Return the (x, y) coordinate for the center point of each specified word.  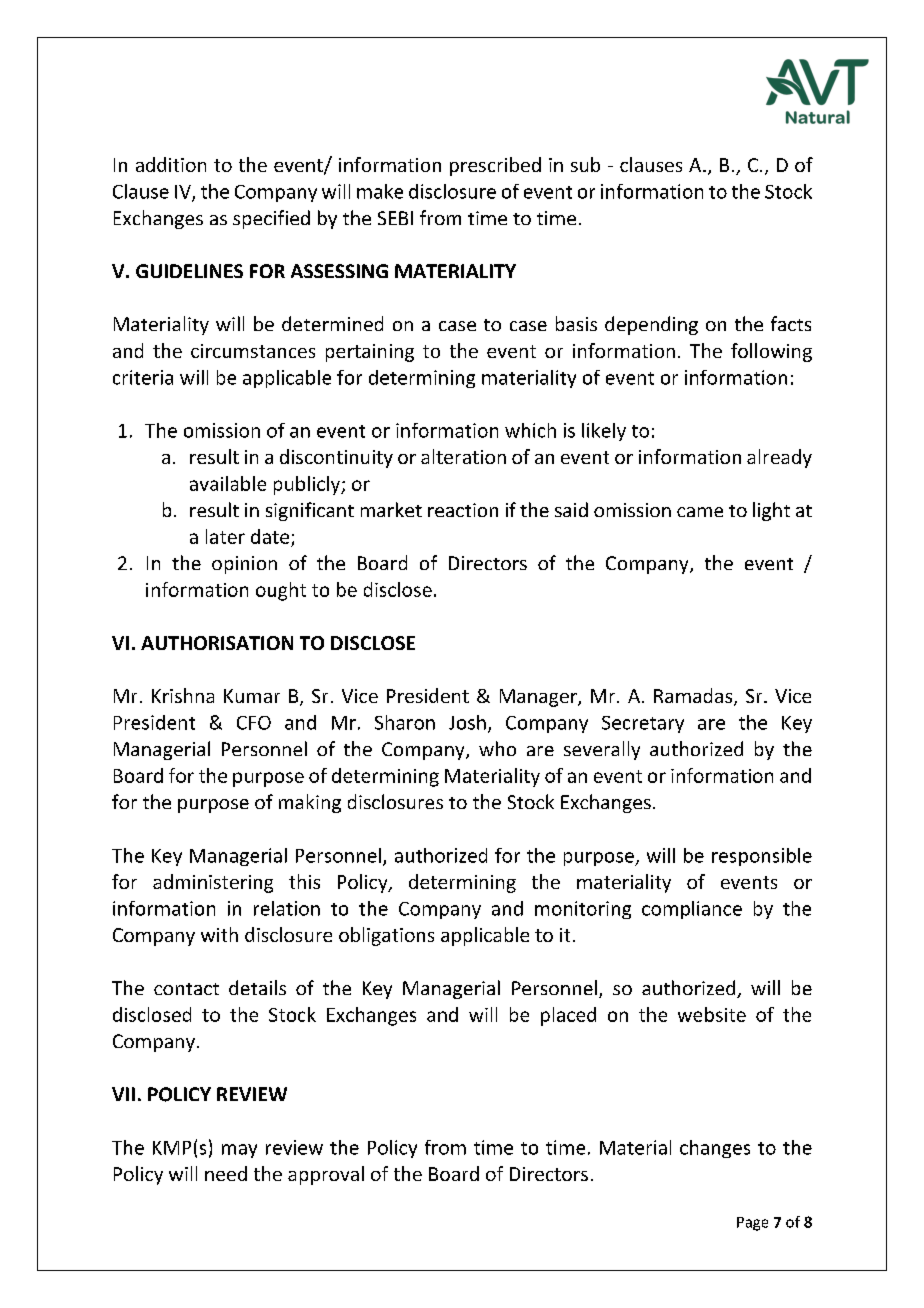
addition (171, 164)
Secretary (643, 724)
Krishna (183, 695)
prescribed (495, 166)
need (226, 1173)
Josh (467, 722)
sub (585, 164)
